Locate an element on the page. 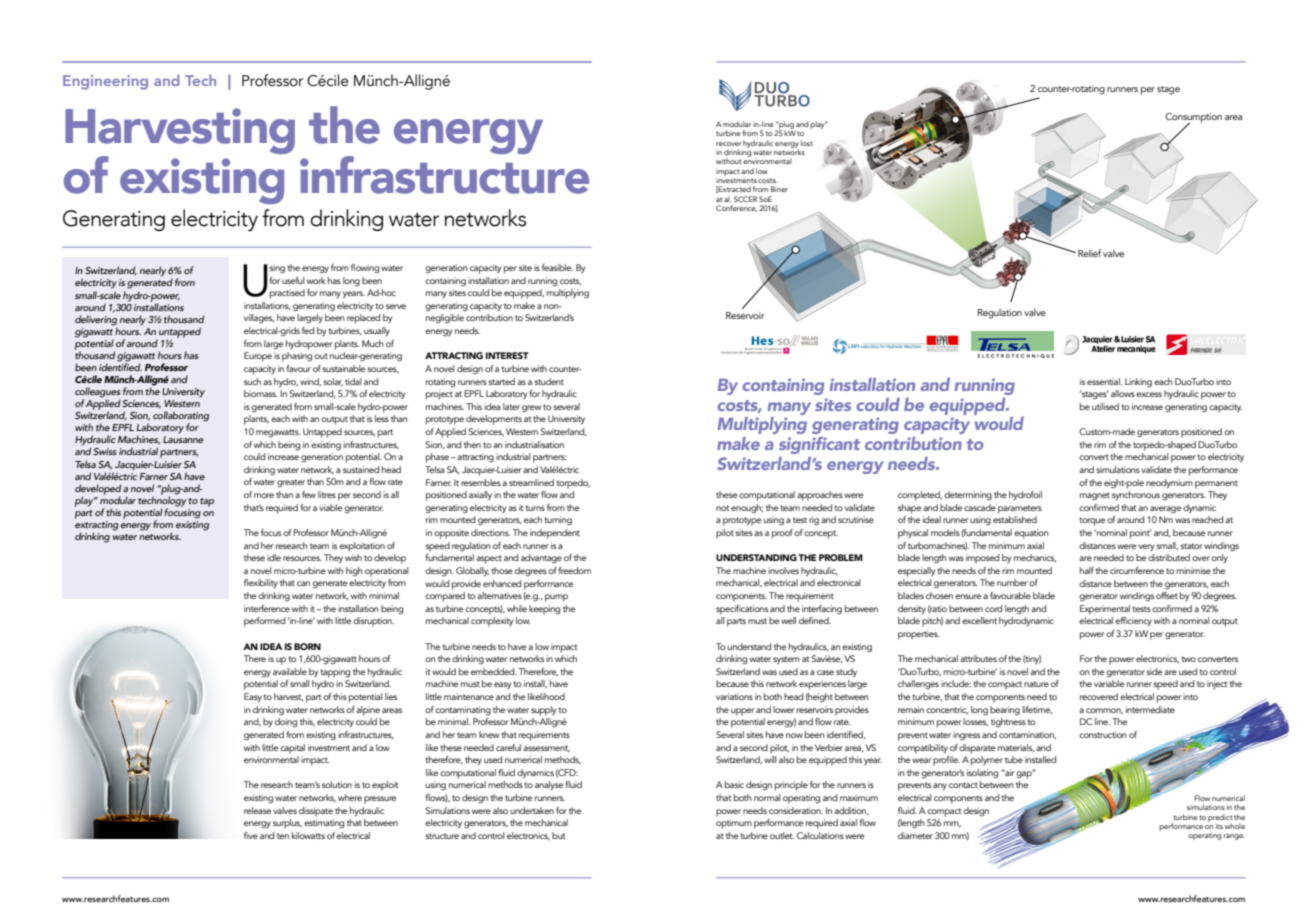 The image size is (1308, 924). lost is located at coordinates (807, 143).
